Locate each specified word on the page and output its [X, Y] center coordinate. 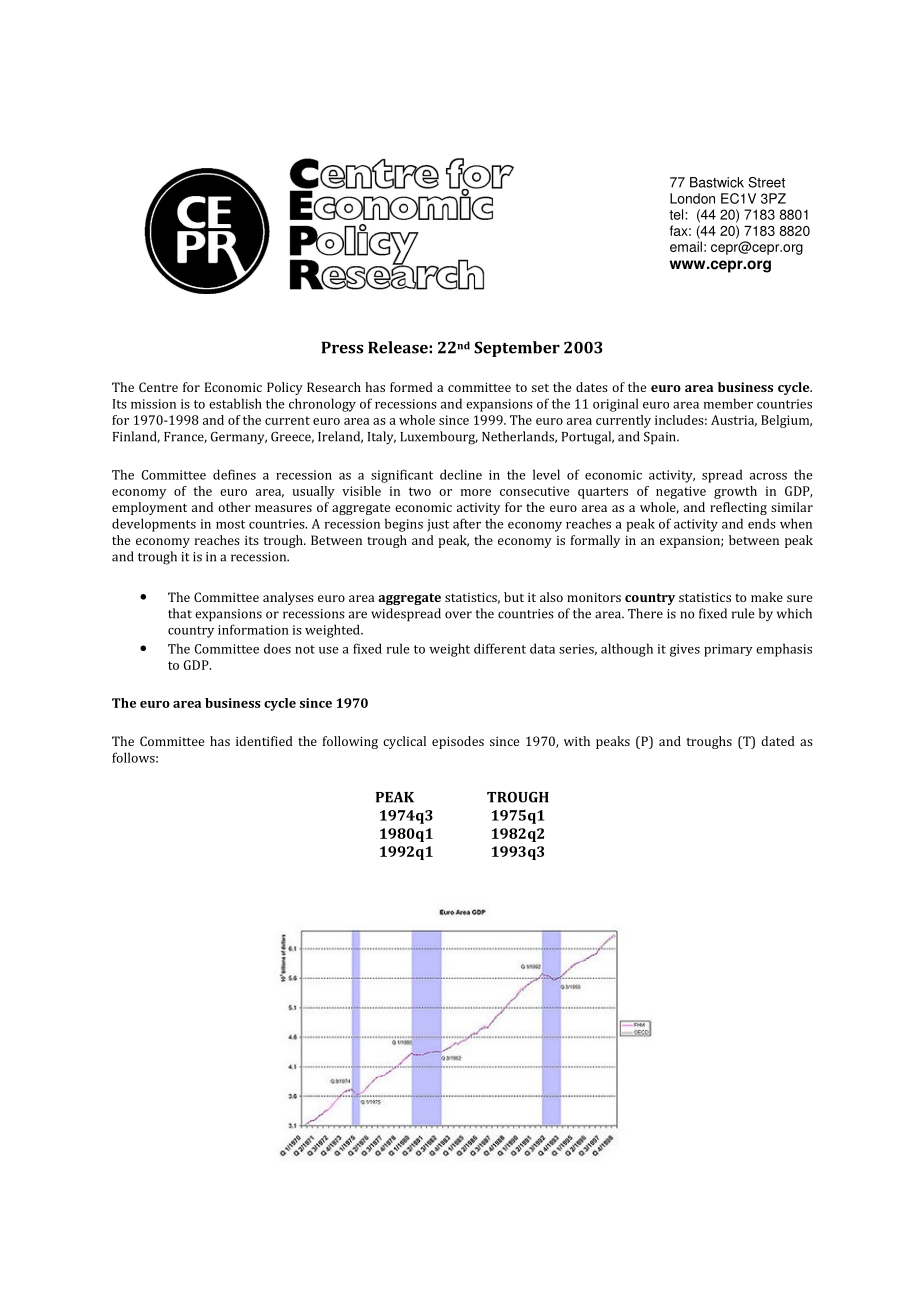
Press [342, 348]
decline [461, 474]
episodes [458, 742]
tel [677, 214]
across [768, 476]
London [692, 198]
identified [264, 741]
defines [234, 474]
